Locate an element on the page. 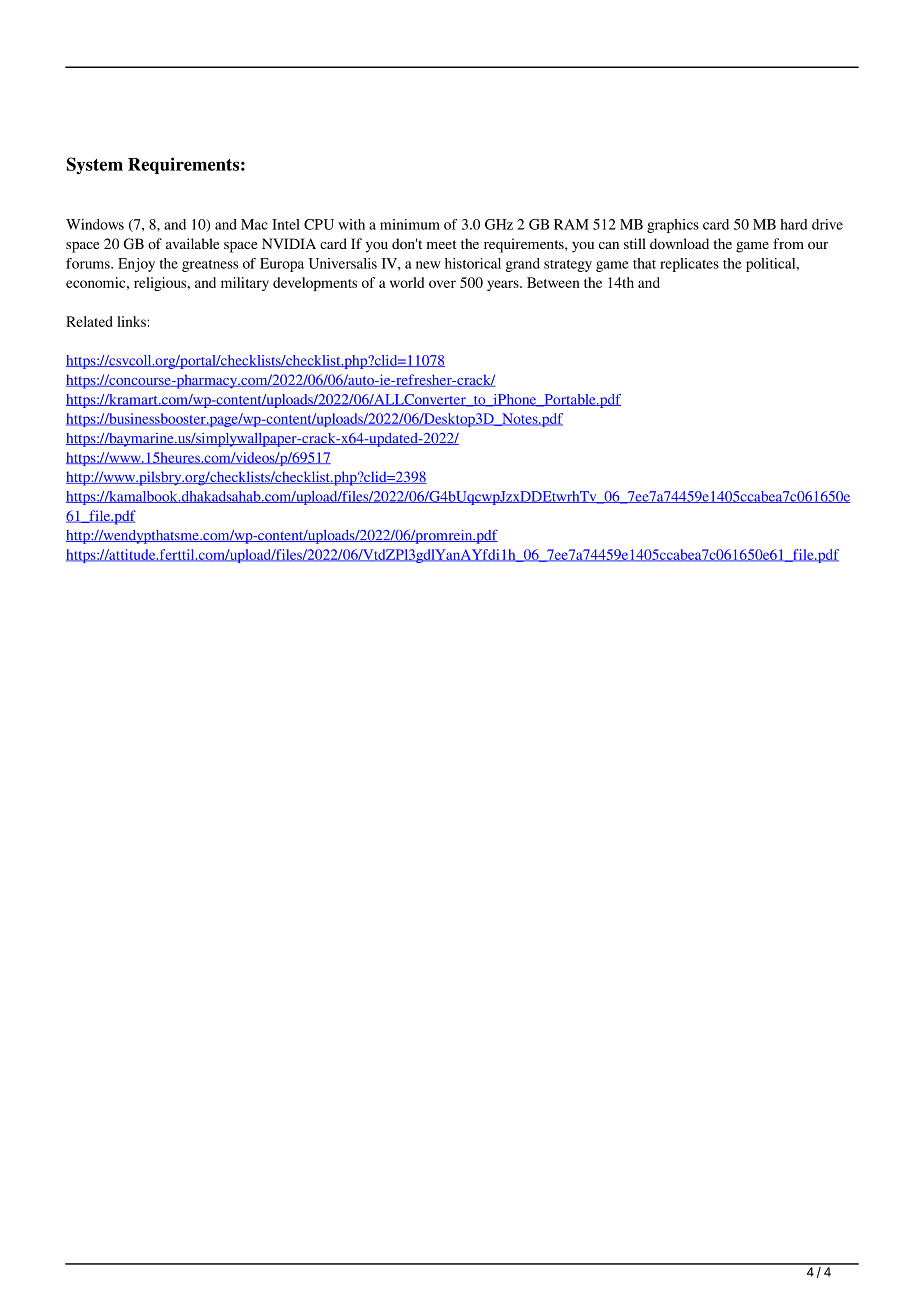 This page has height=1308, width=924. hard is located at coordinates (794, 224).
